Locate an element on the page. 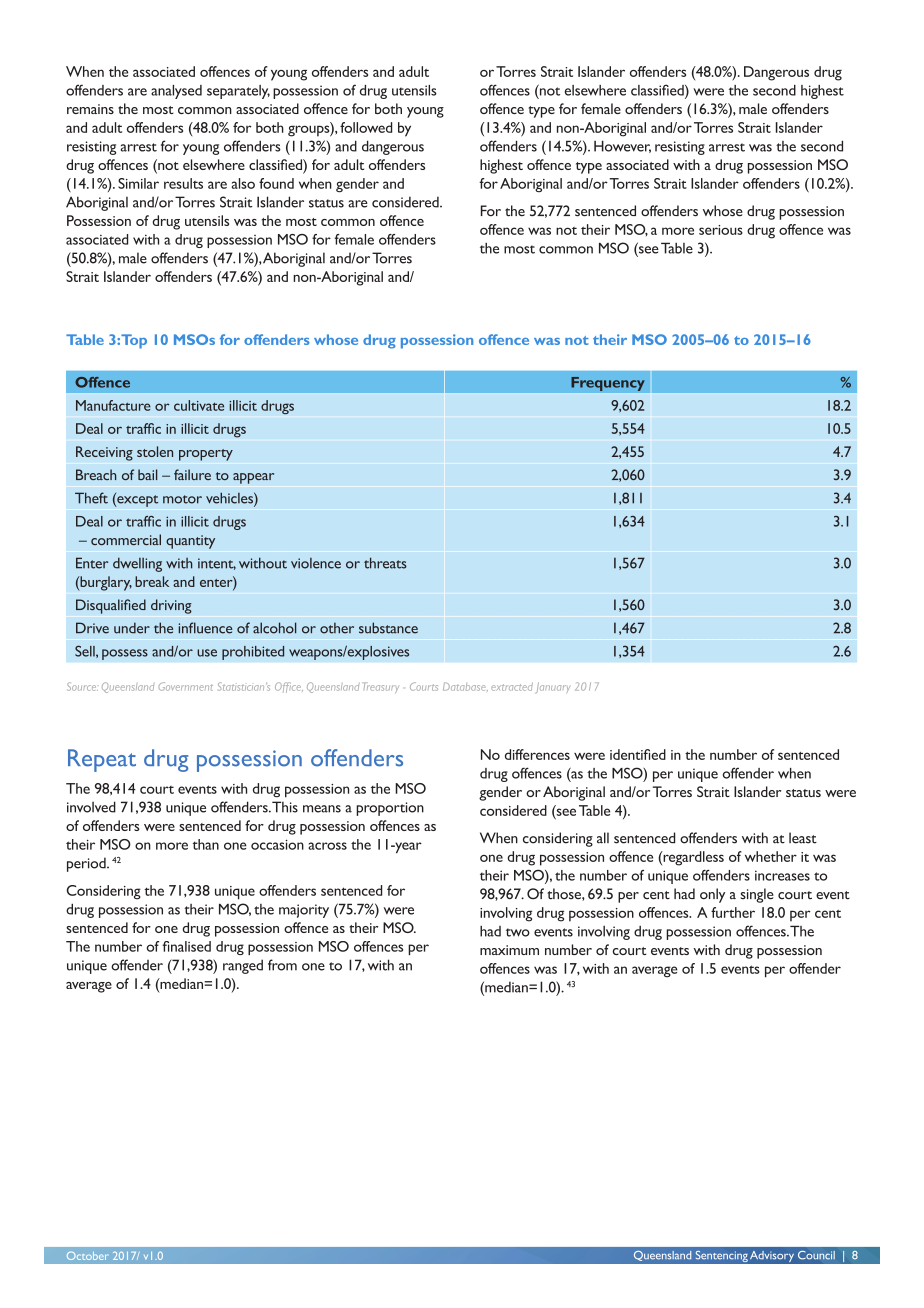  October is located at coordinates (87, 1256).
